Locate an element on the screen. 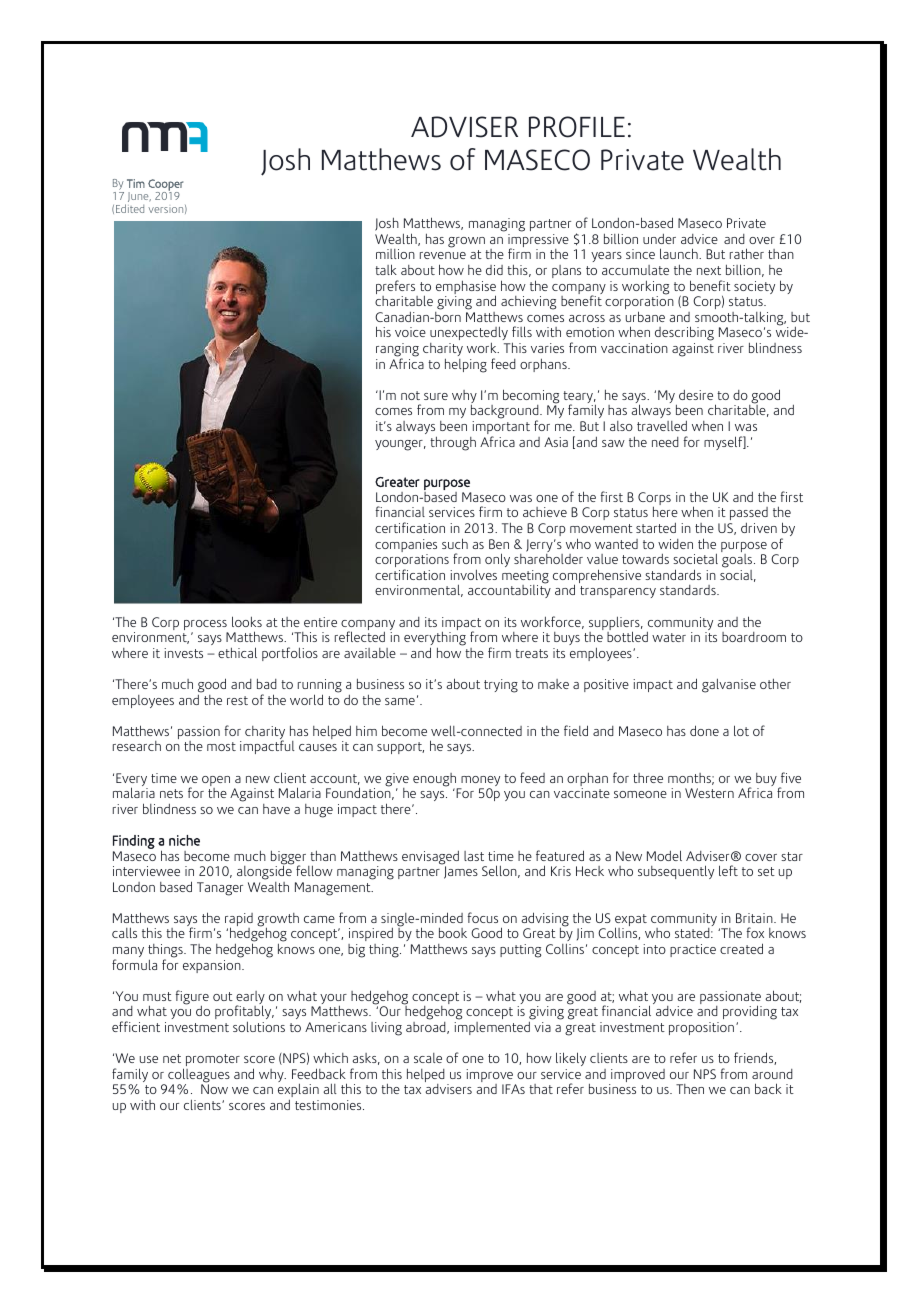 Image resolution: width=924 pixels, height=1309 pixels. desire is located at coordinates (696, 395).
